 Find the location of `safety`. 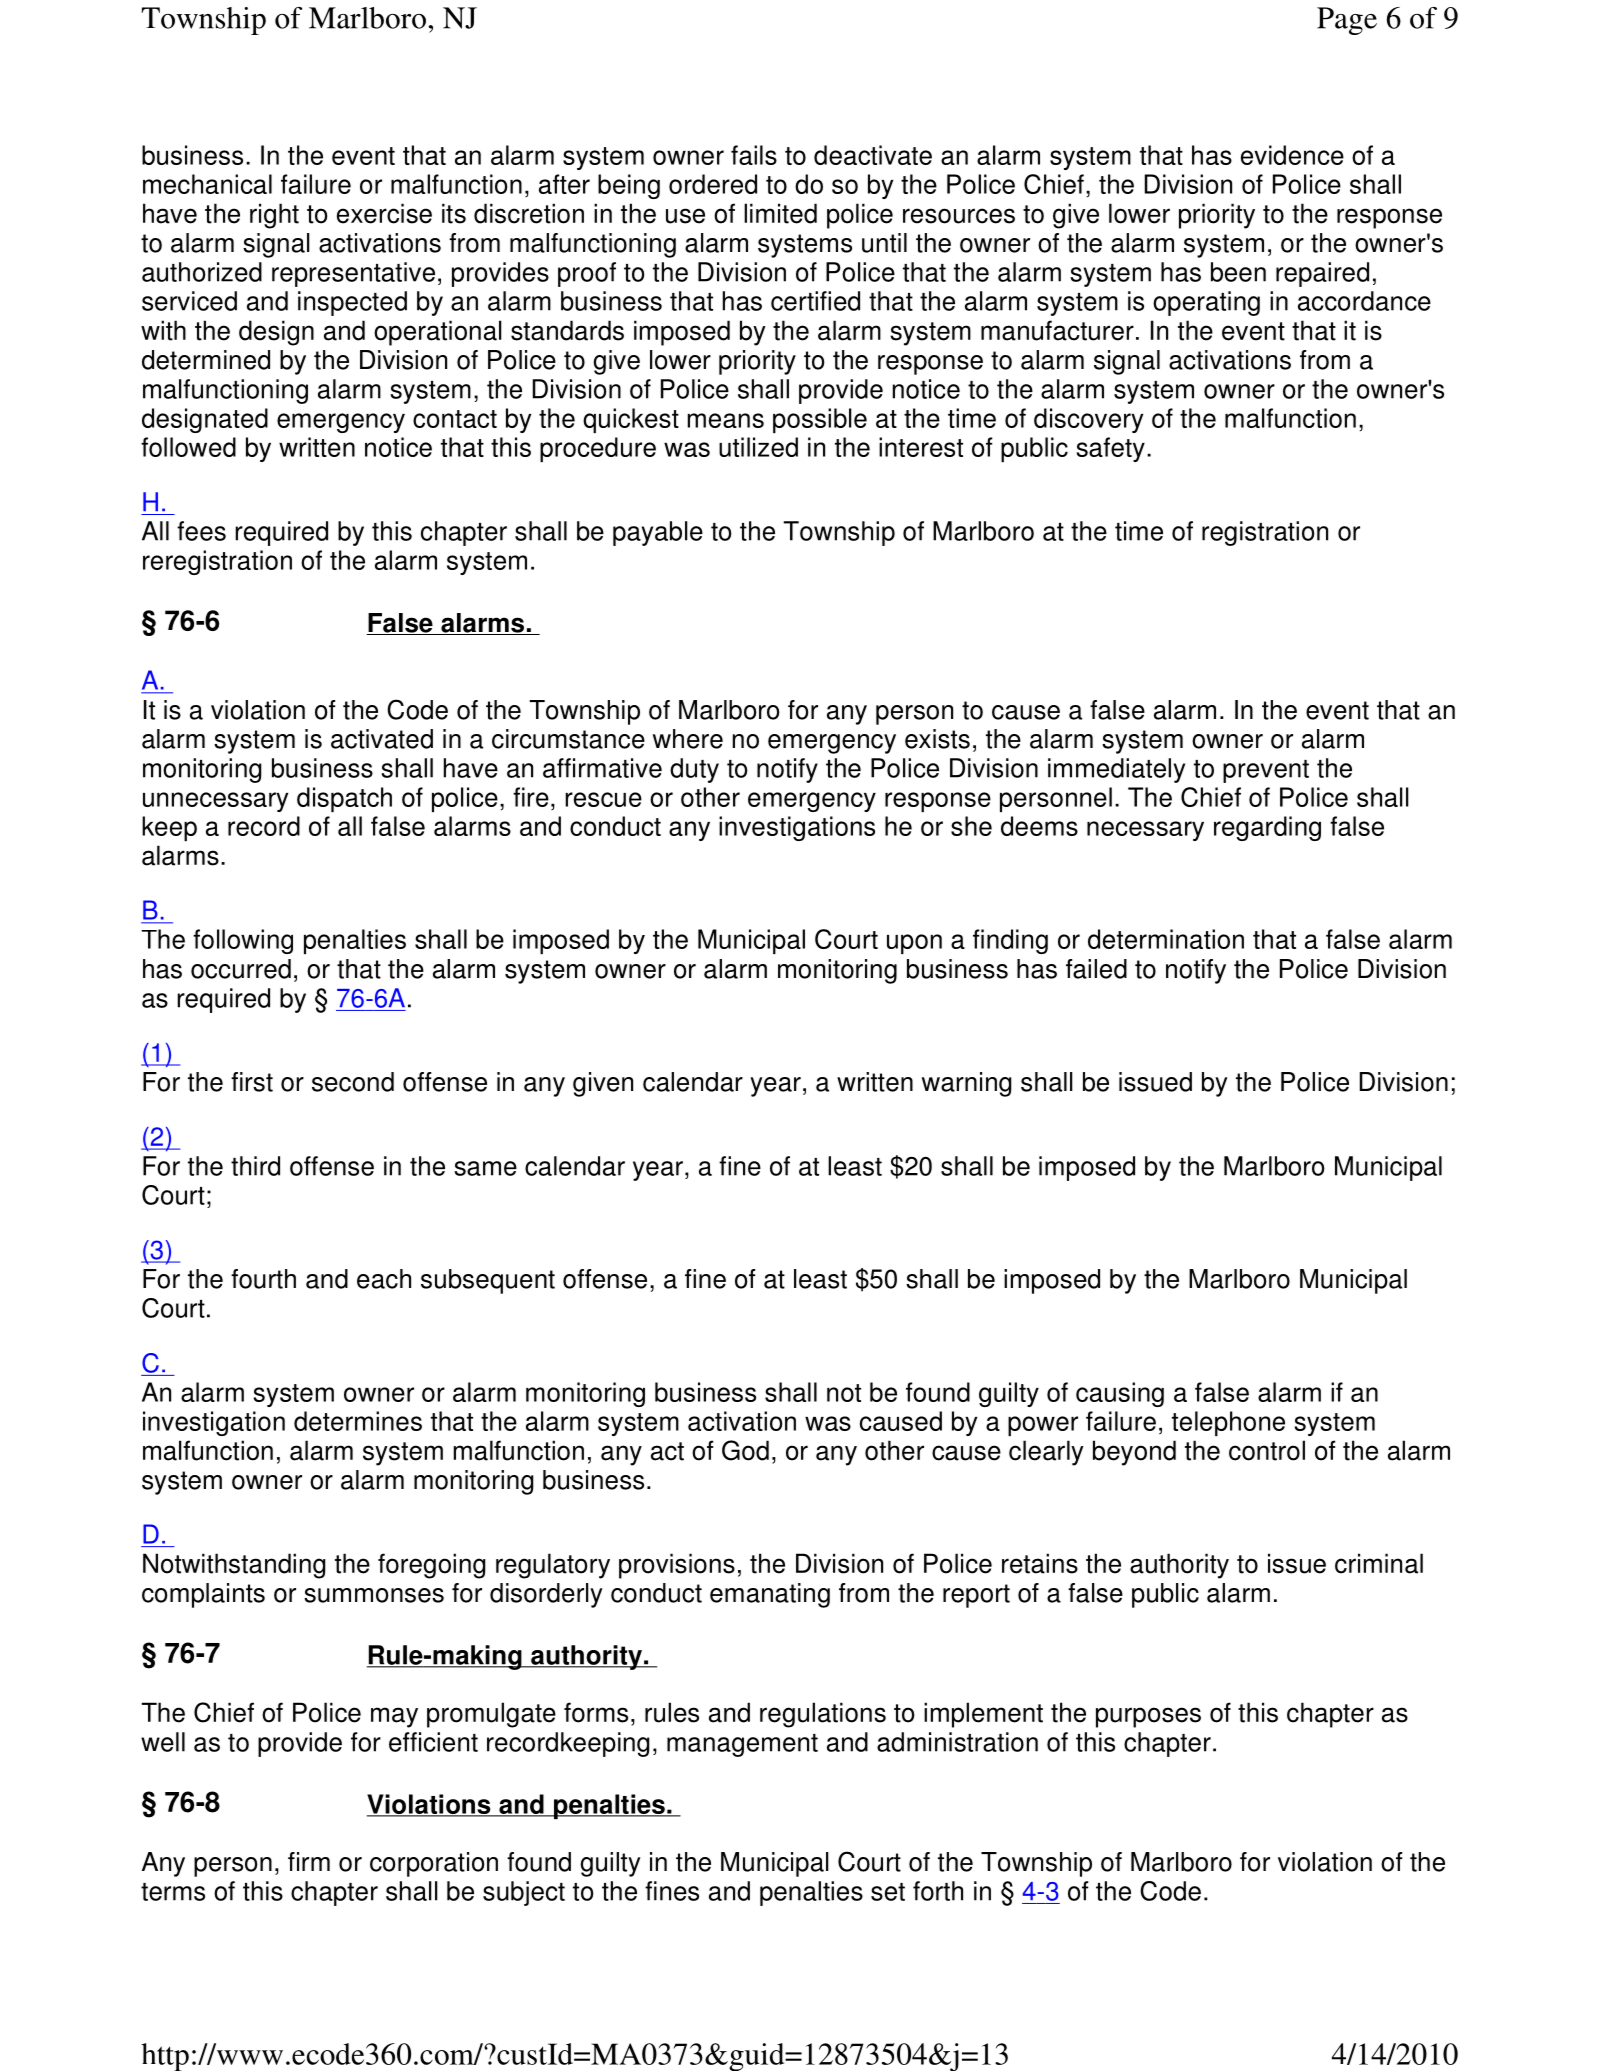

safety is located at coordinates (1111, 449).
